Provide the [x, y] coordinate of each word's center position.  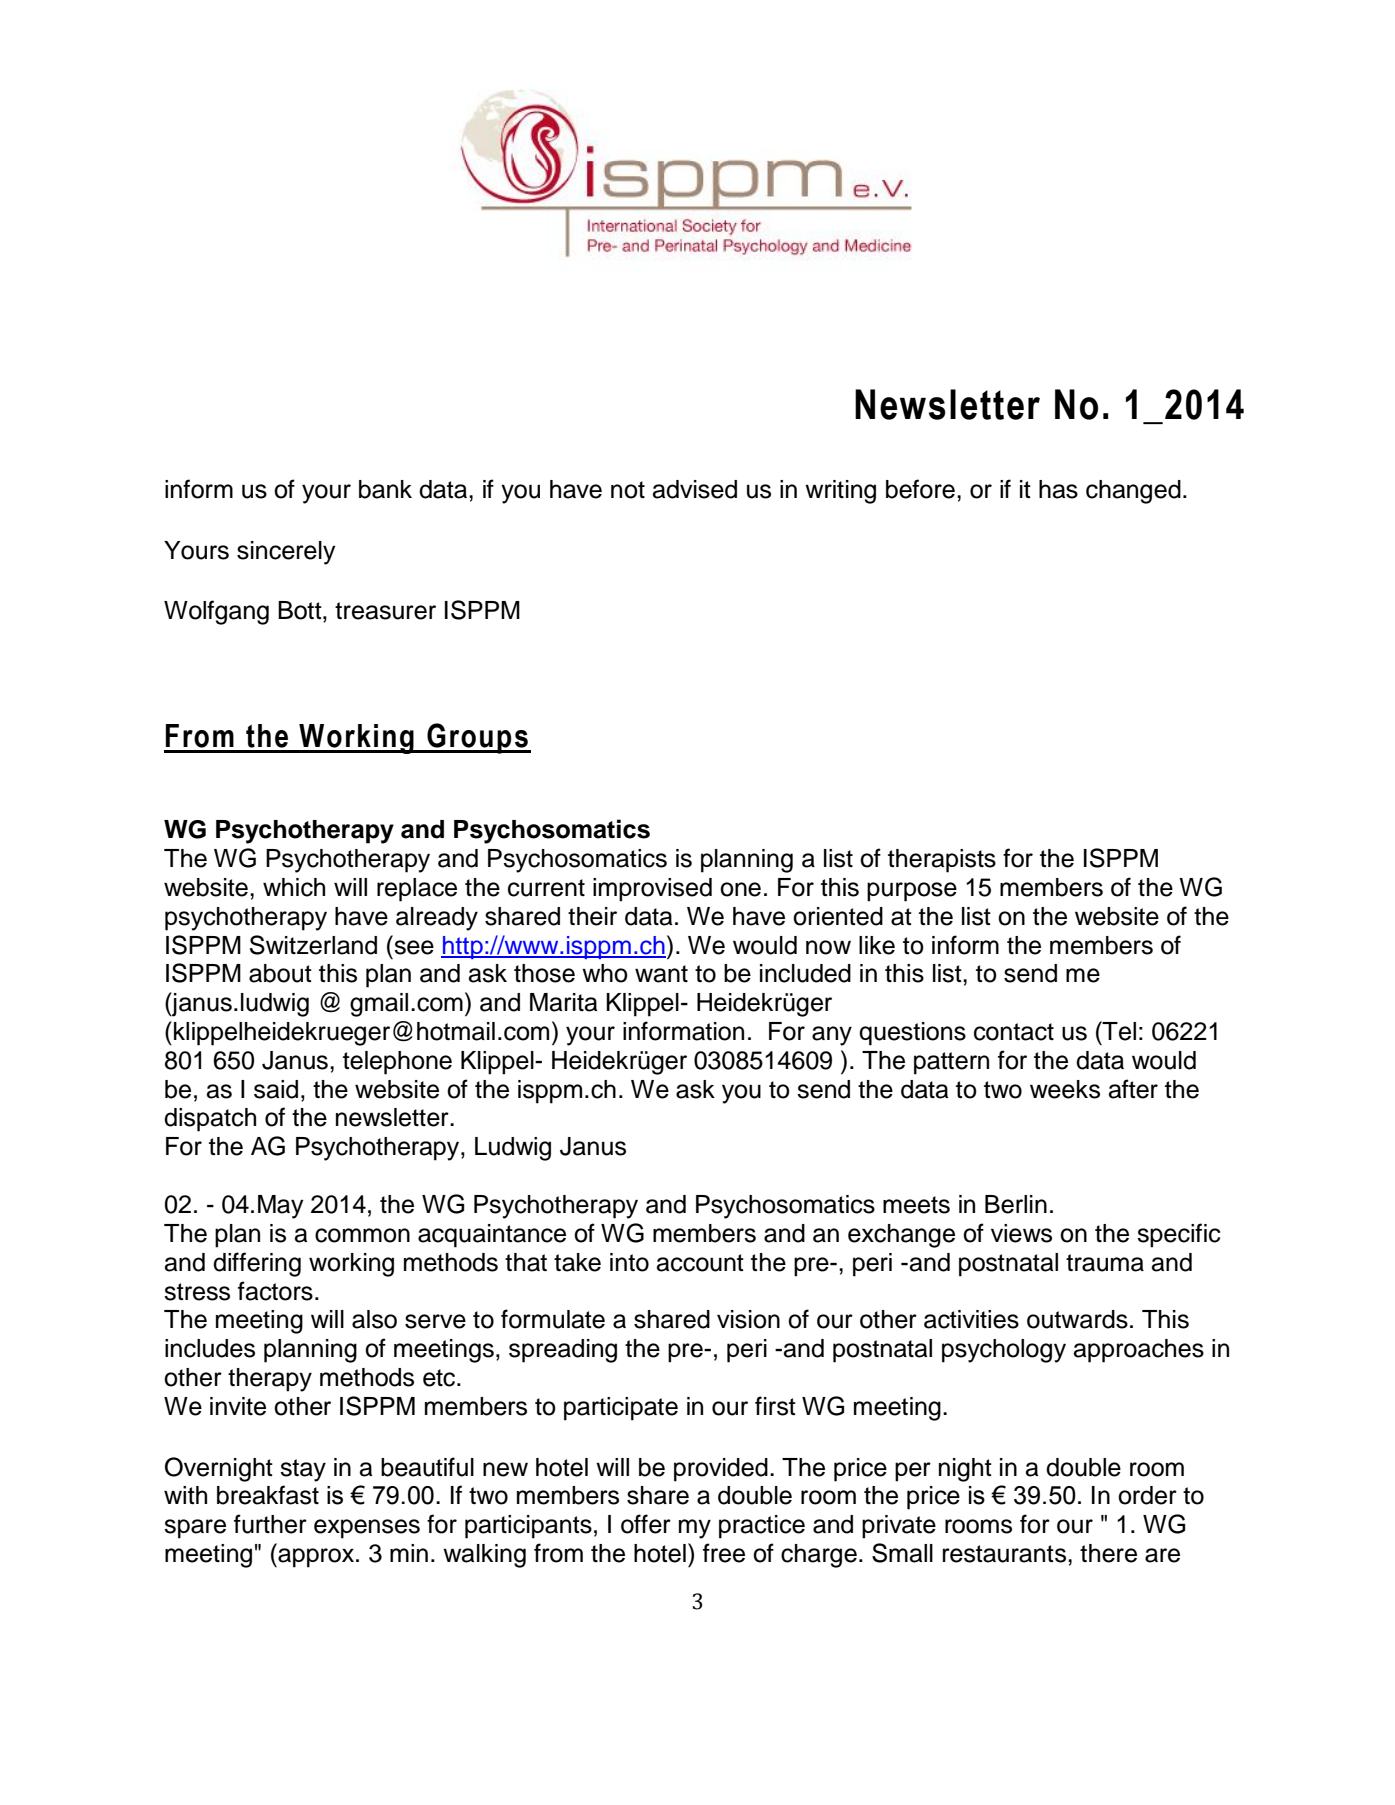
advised [695, 489]
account [700, 1263]
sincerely [286, 553]
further [270, 1524]
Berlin [1016, 1204]
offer [646, 1524]
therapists [942, 861]
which [294, 887]
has [1058, 489]
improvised [652, 890]
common [362, 1235]
